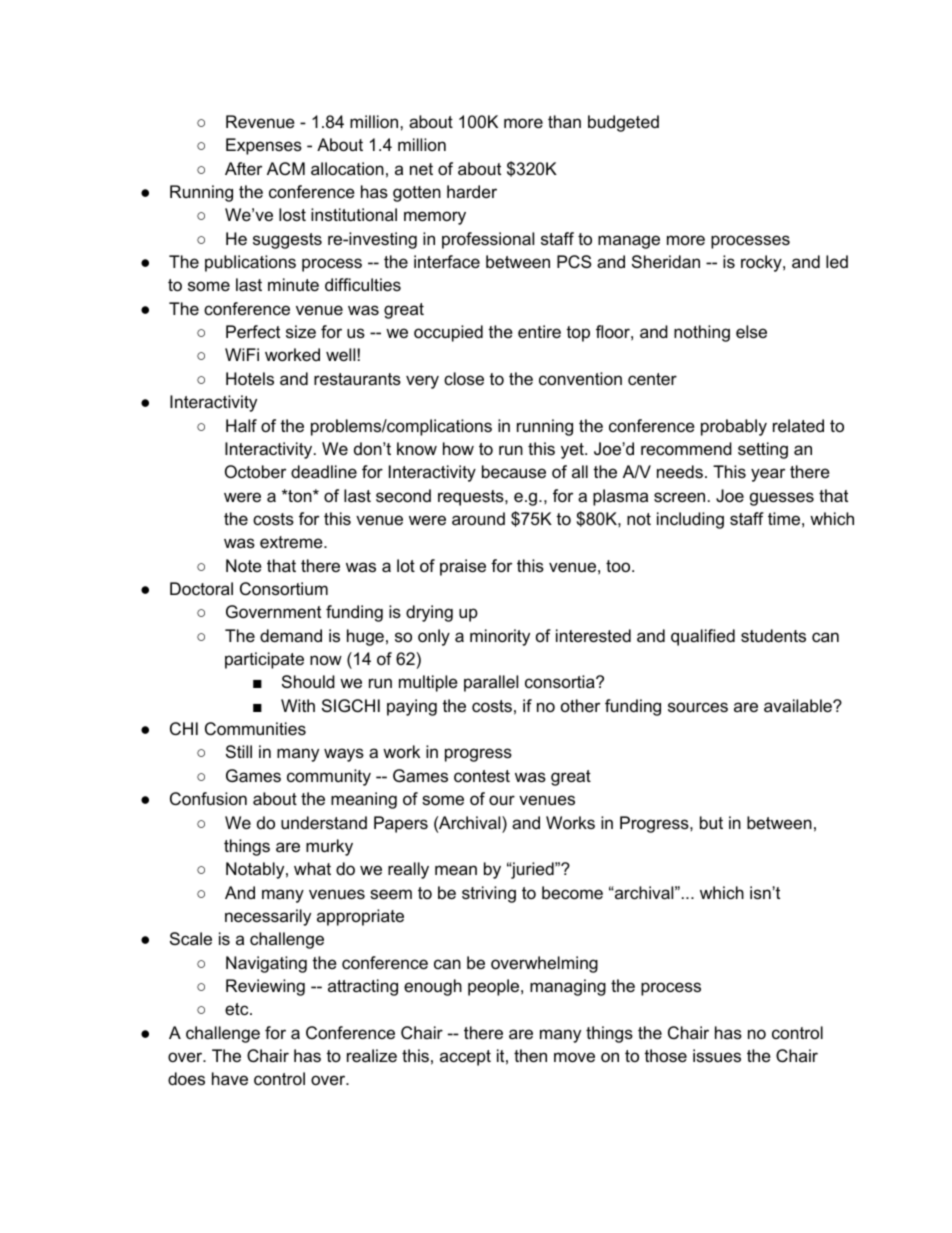 The width and height of the document is (952, 1233). Describe the element at coordinates (623, 123) in the document. I see `budgeted` at that location.
